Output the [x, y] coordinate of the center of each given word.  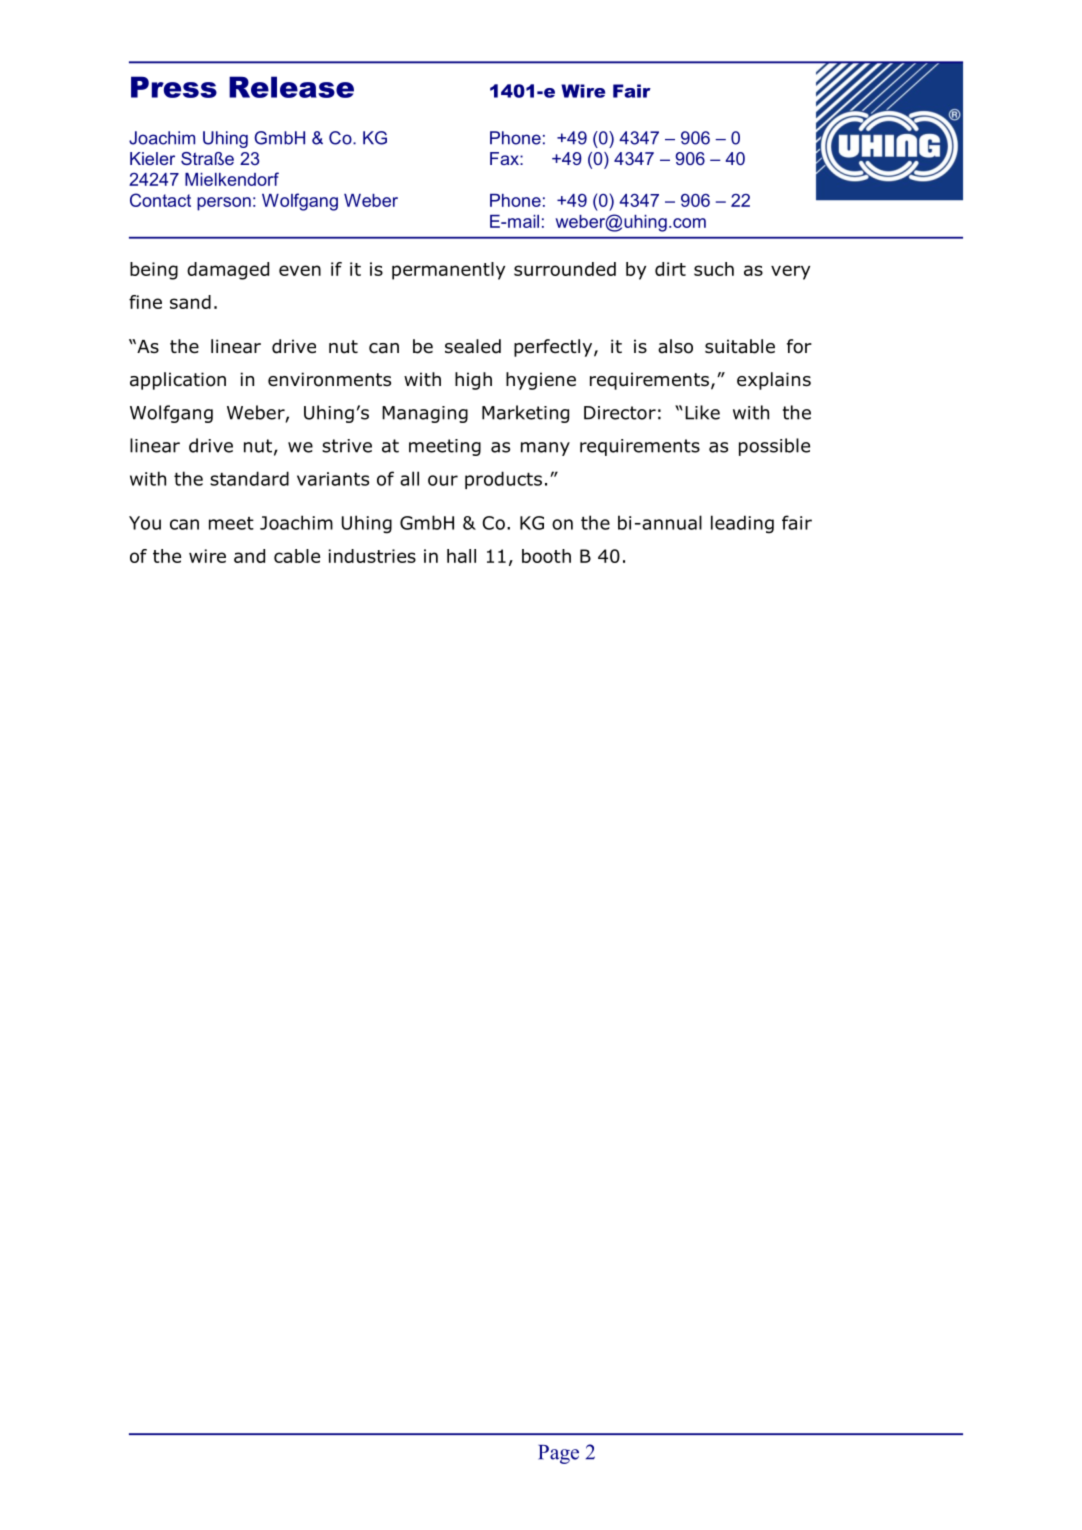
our [443, 480]
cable [297, 556]
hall [461, 556]
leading [742, 524]
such [714, 269]
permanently [448, 271]
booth [546, 556]
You [145, 523]
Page [558, 1454]
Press [174, 87]
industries [372, 556]
